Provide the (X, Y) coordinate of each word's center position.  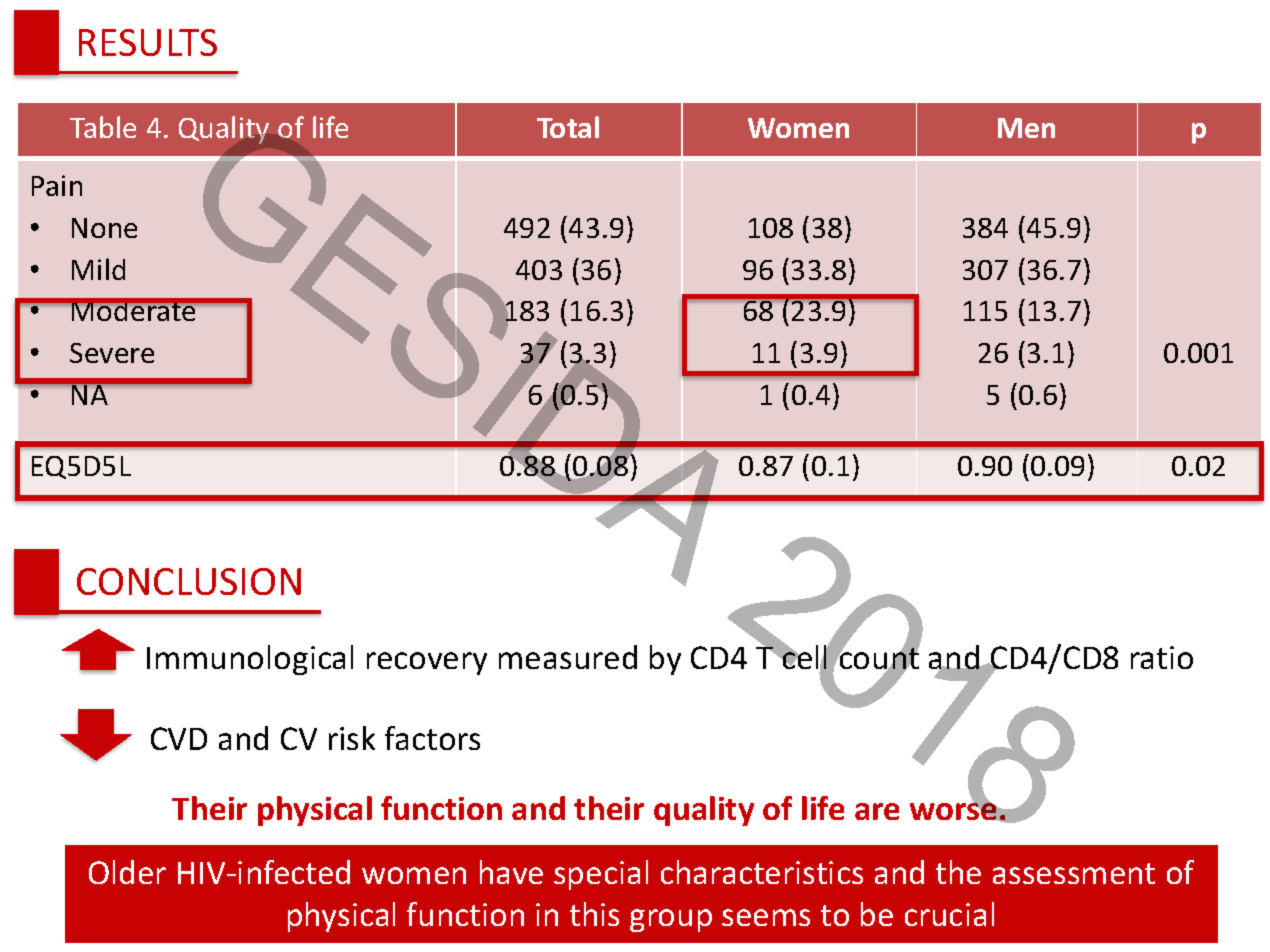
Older (127, 872)
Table (103, 127)
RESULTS (148, 42)
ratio (1162, 657)
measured (568, 657)
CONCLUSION (189, 581)
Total (568, 127)
